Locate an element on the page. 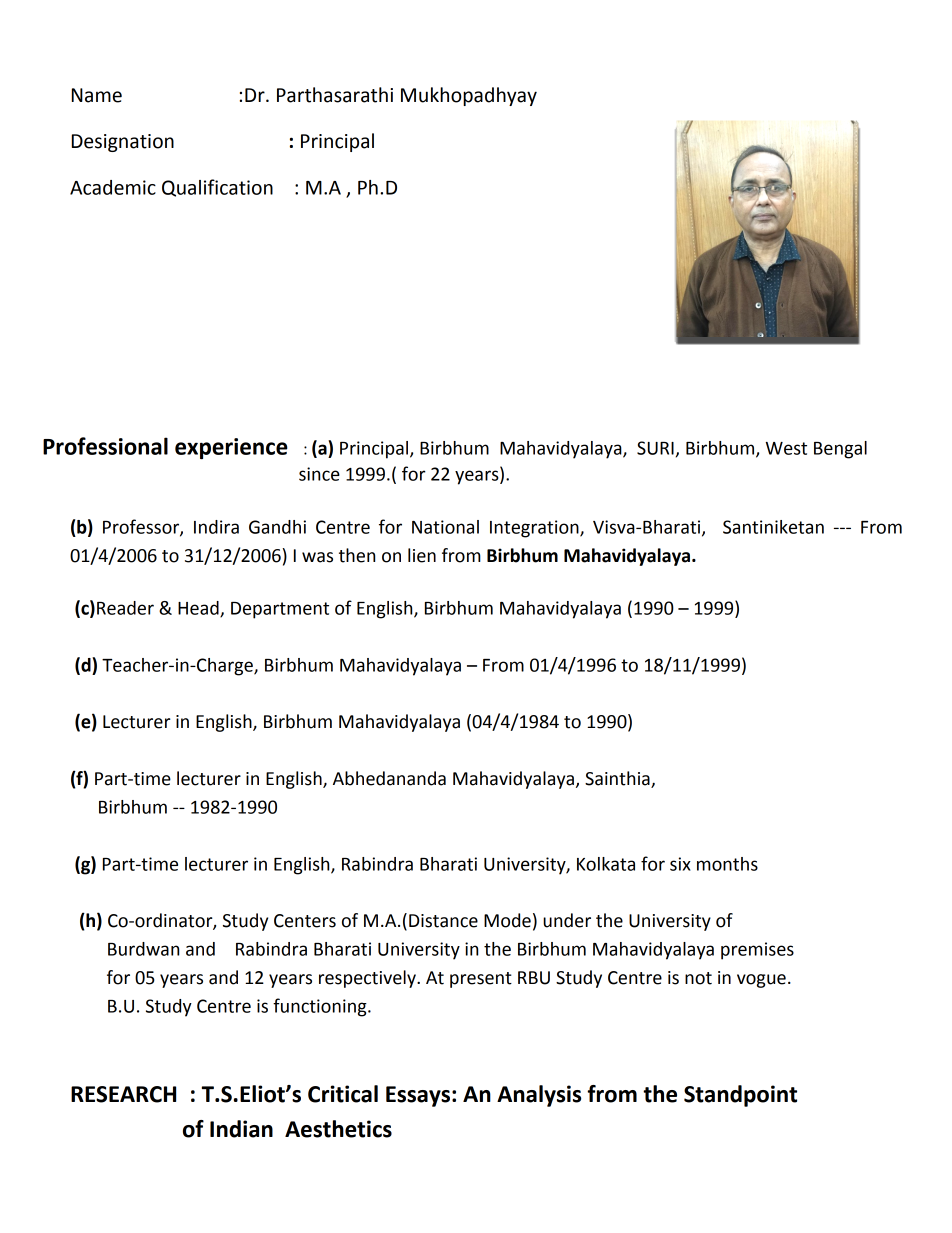 The height and width of the image is (1233, 952). Bengal is located at coordinates (840, 450).
